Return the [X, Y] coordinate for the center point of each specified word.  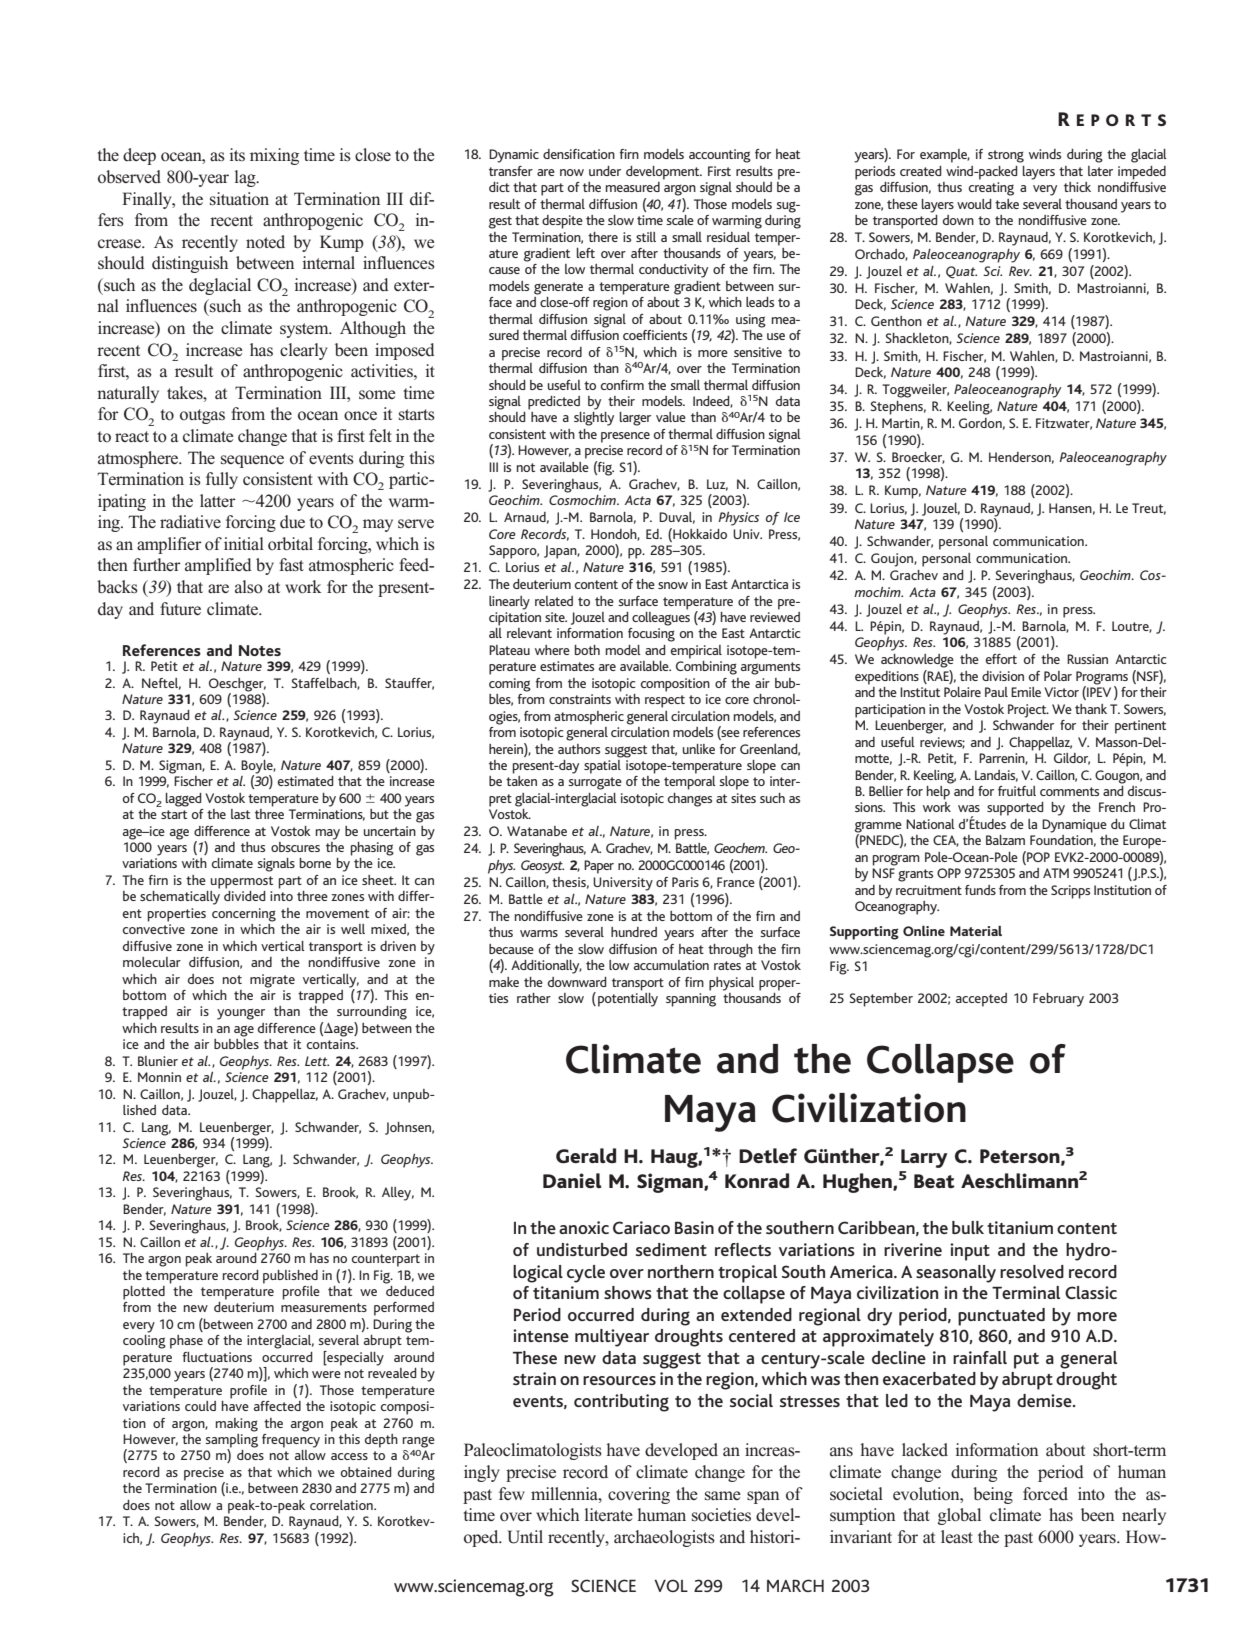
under [605, 171]
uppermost [242, 882]
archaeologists [664, 1538]
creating [991, 189]
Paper [599, 867]
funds [980, 890]
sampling [231, 1440]
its [237, 154]
